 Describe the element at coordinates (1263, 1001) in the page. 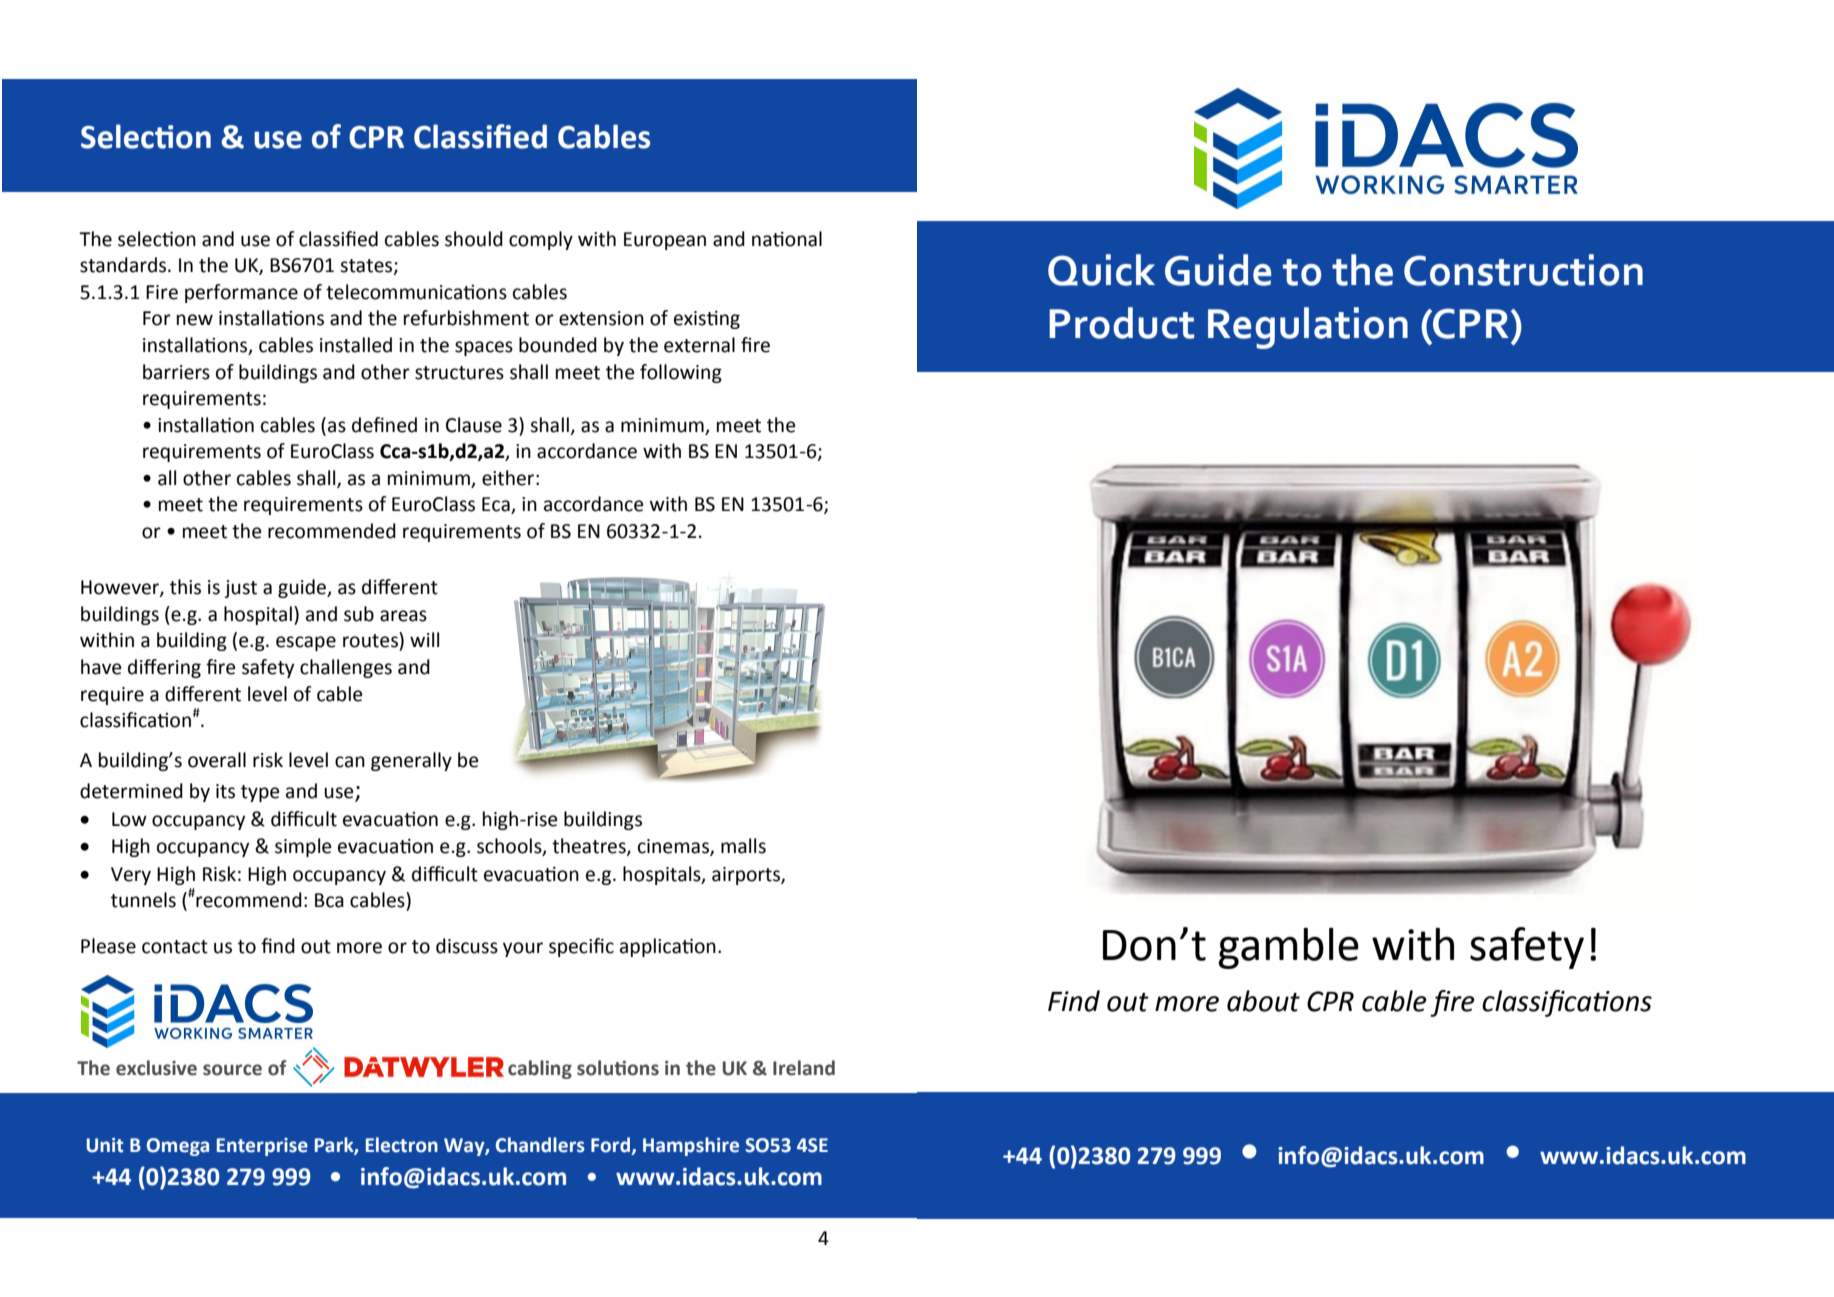

I see `about` at that location.
